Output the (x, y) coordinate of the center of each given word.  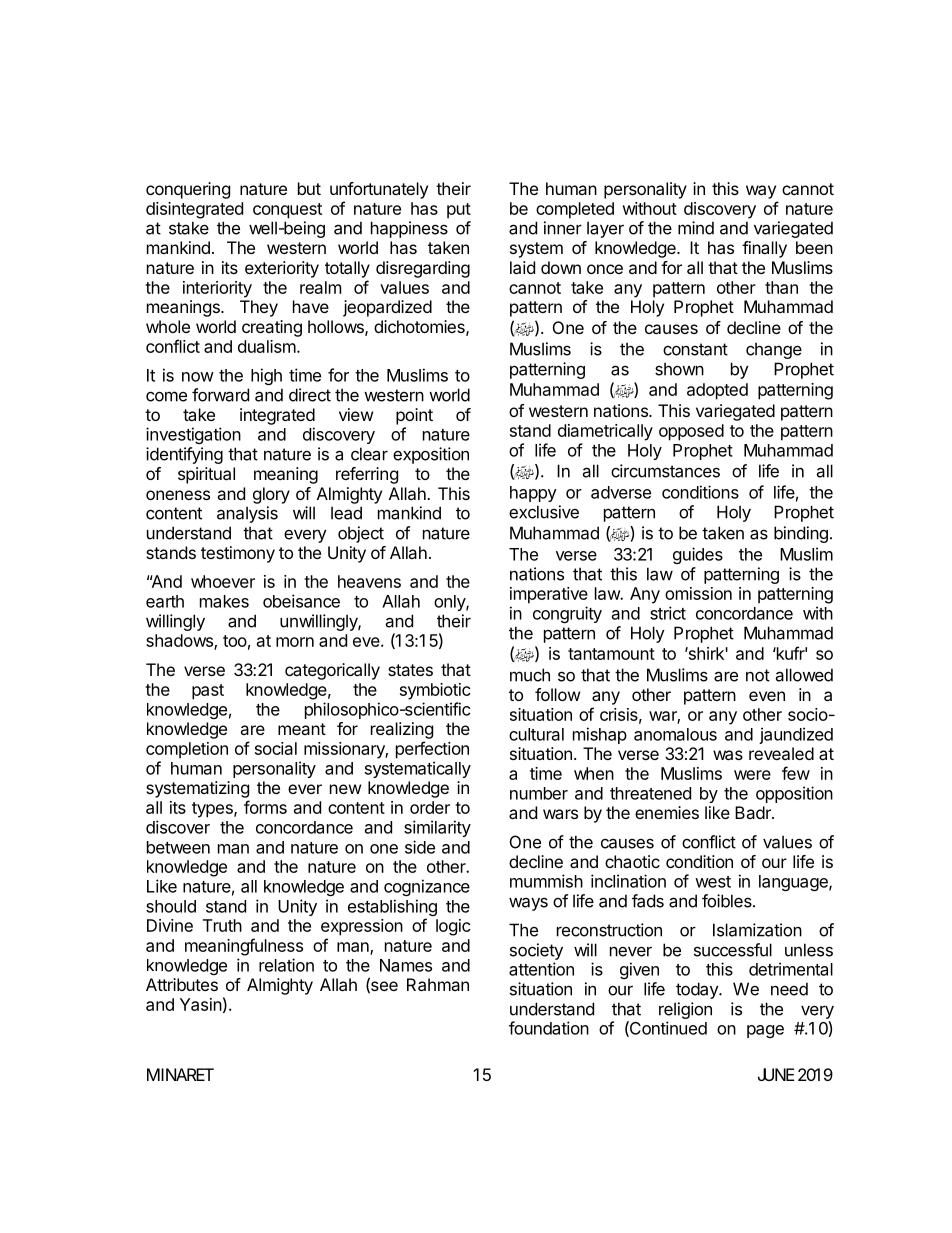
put (459, 211)
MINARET (180, 1074)
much (530, 675)
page (765, 1031)
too (235, 641)
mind (696, 228)
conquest (287, 211)
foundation (549, 1028)
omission (698, 593)
